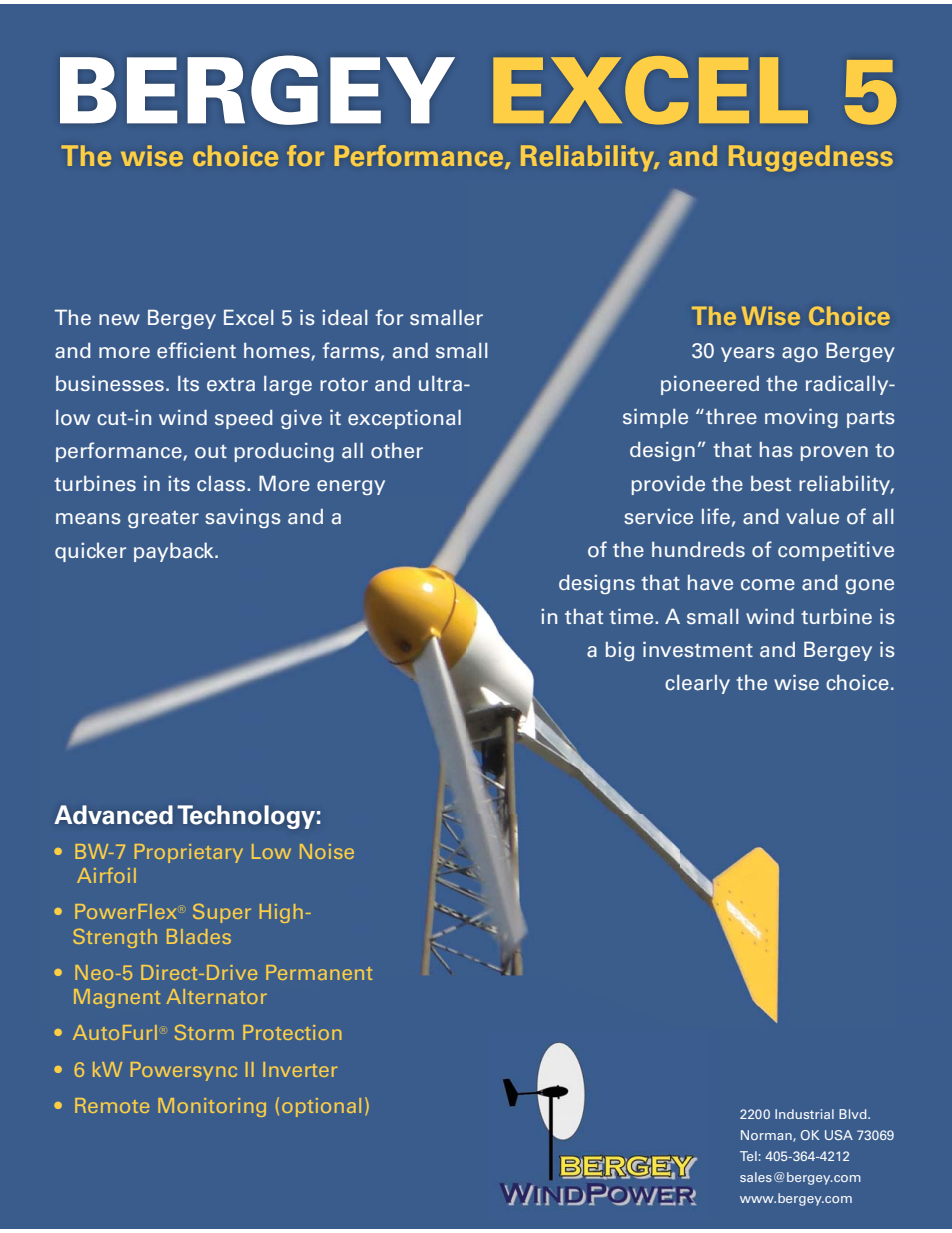 The width and height of the image is (952, 1233). Describe the element at coordinates (334, 851) in the image. I see `OISE` at that location.
